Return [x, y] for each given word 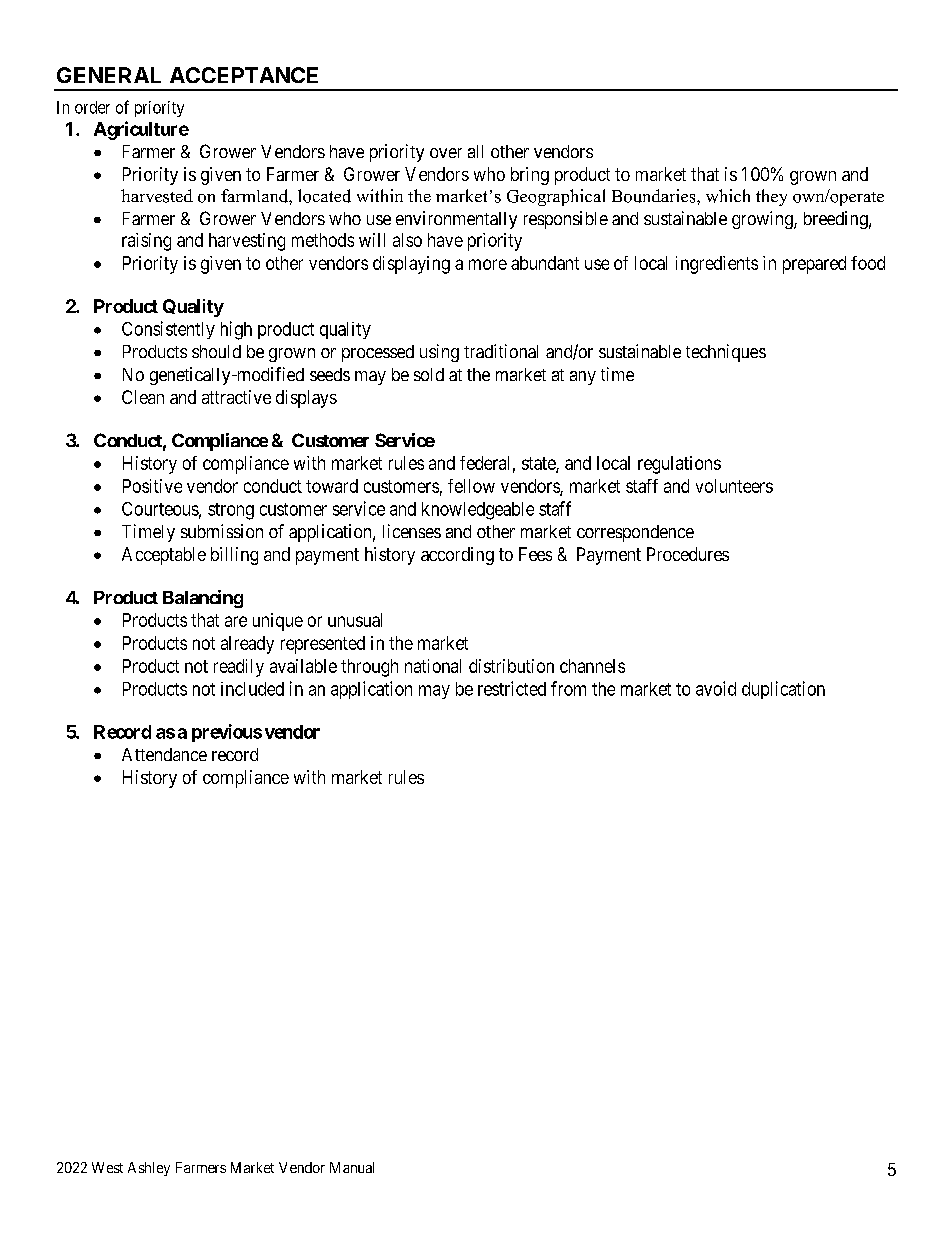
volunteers [734, 486]
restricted [512, 688]
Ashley [149, 1169]
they [771, 197]
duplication [783, 690]
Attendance [164, 754]
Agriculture [141, 130]
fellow [471, 486]
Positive [152, 486]
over [446, 153]
